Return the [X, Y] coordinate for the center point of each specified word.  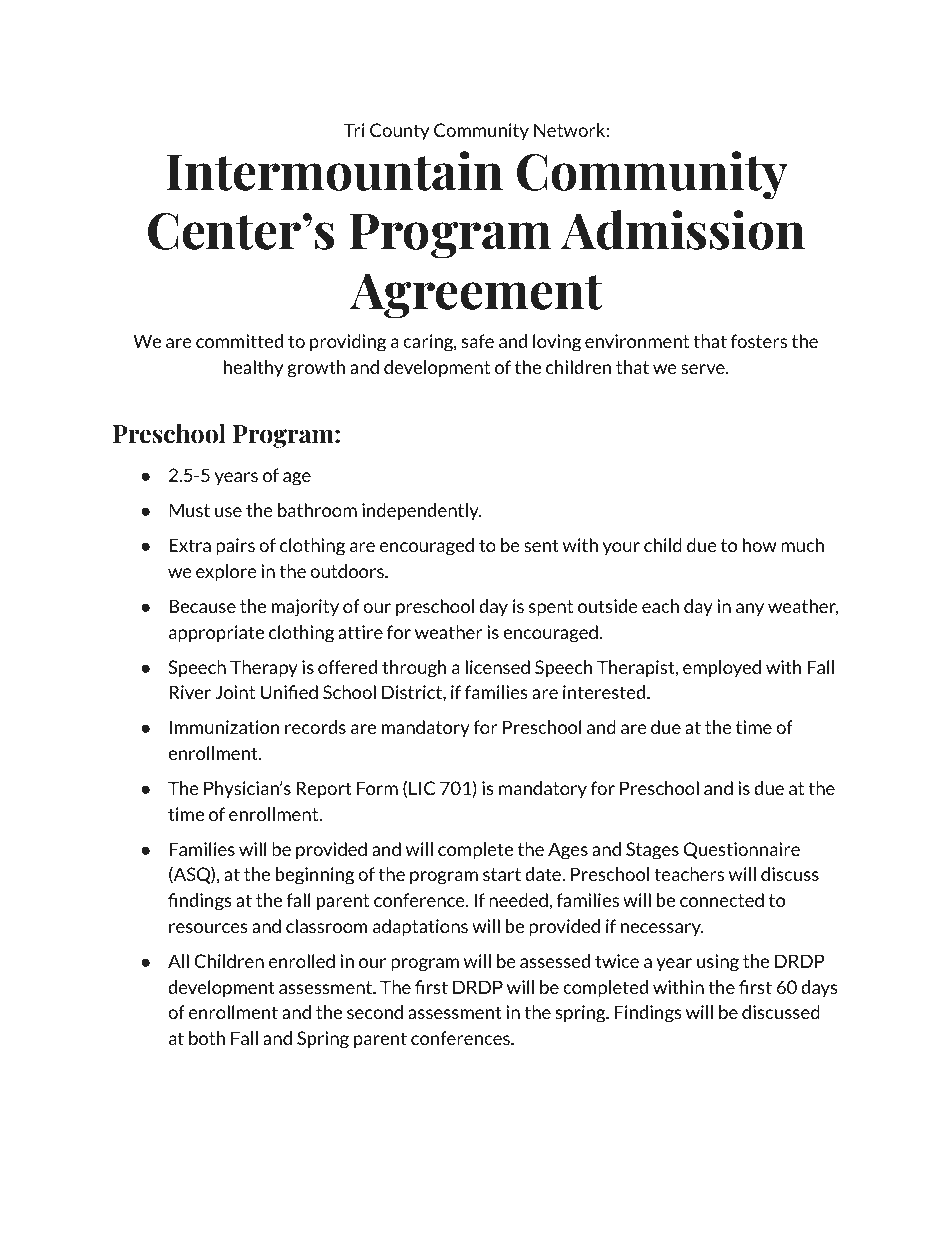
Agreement [476, 296]
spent [551, 608]
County [399, 131]
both [207, 1038]
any [750, 609]
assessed [555, 961]
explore [226, 573]
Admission [683, 230]
